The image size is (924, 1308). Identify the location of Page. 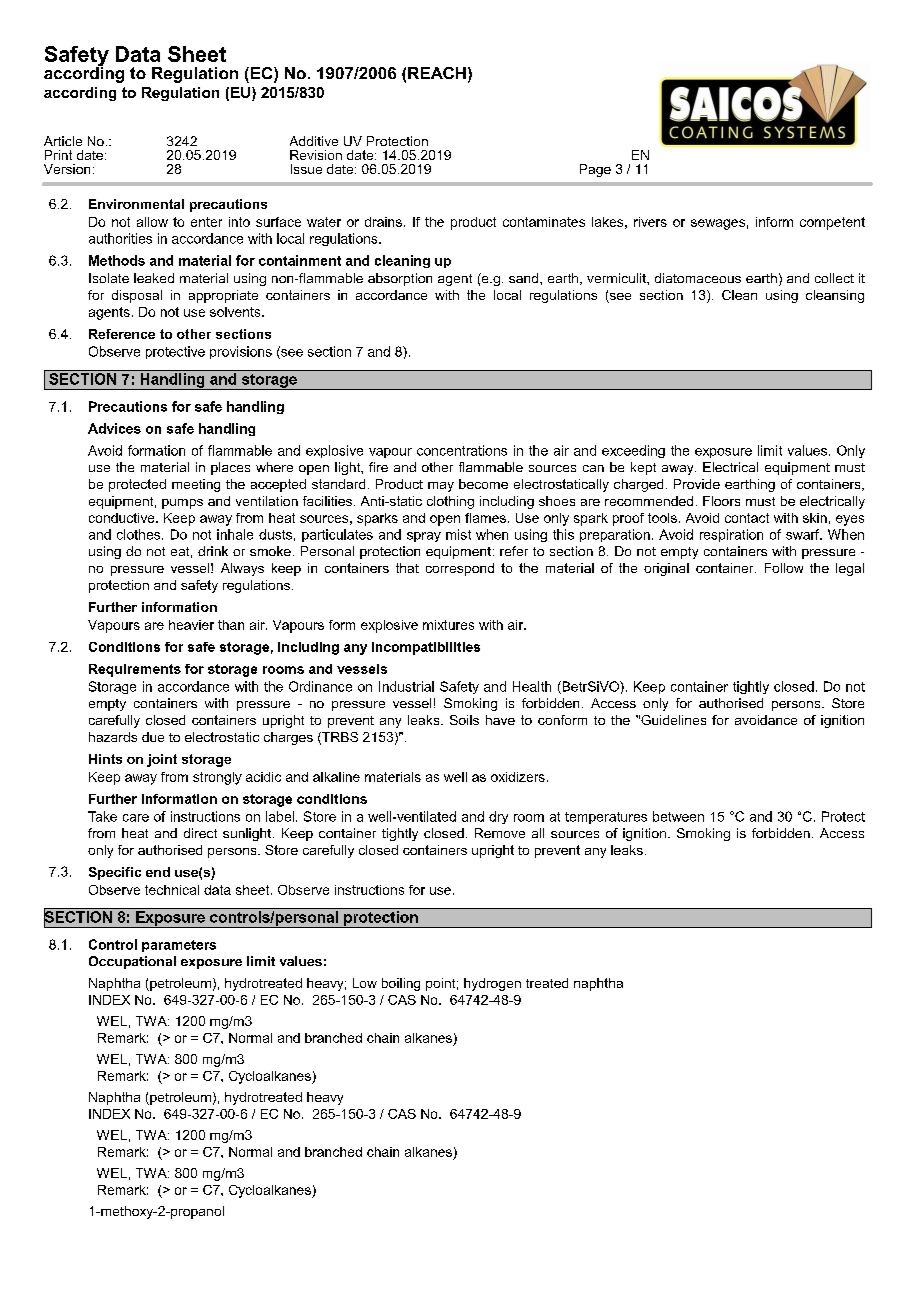
(595, 170).
